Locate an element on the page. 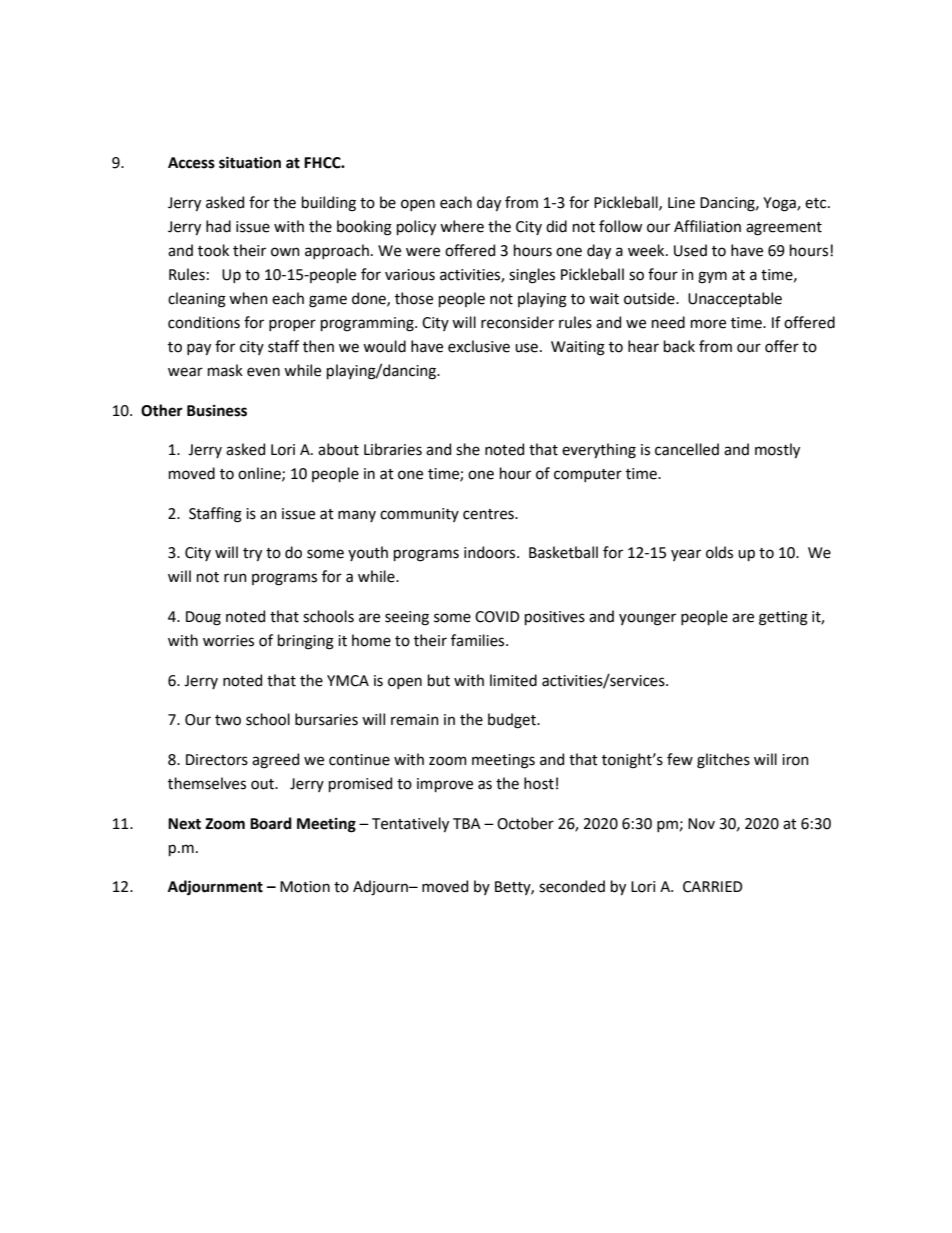  Yoga is located at coordinates (780, 204).
